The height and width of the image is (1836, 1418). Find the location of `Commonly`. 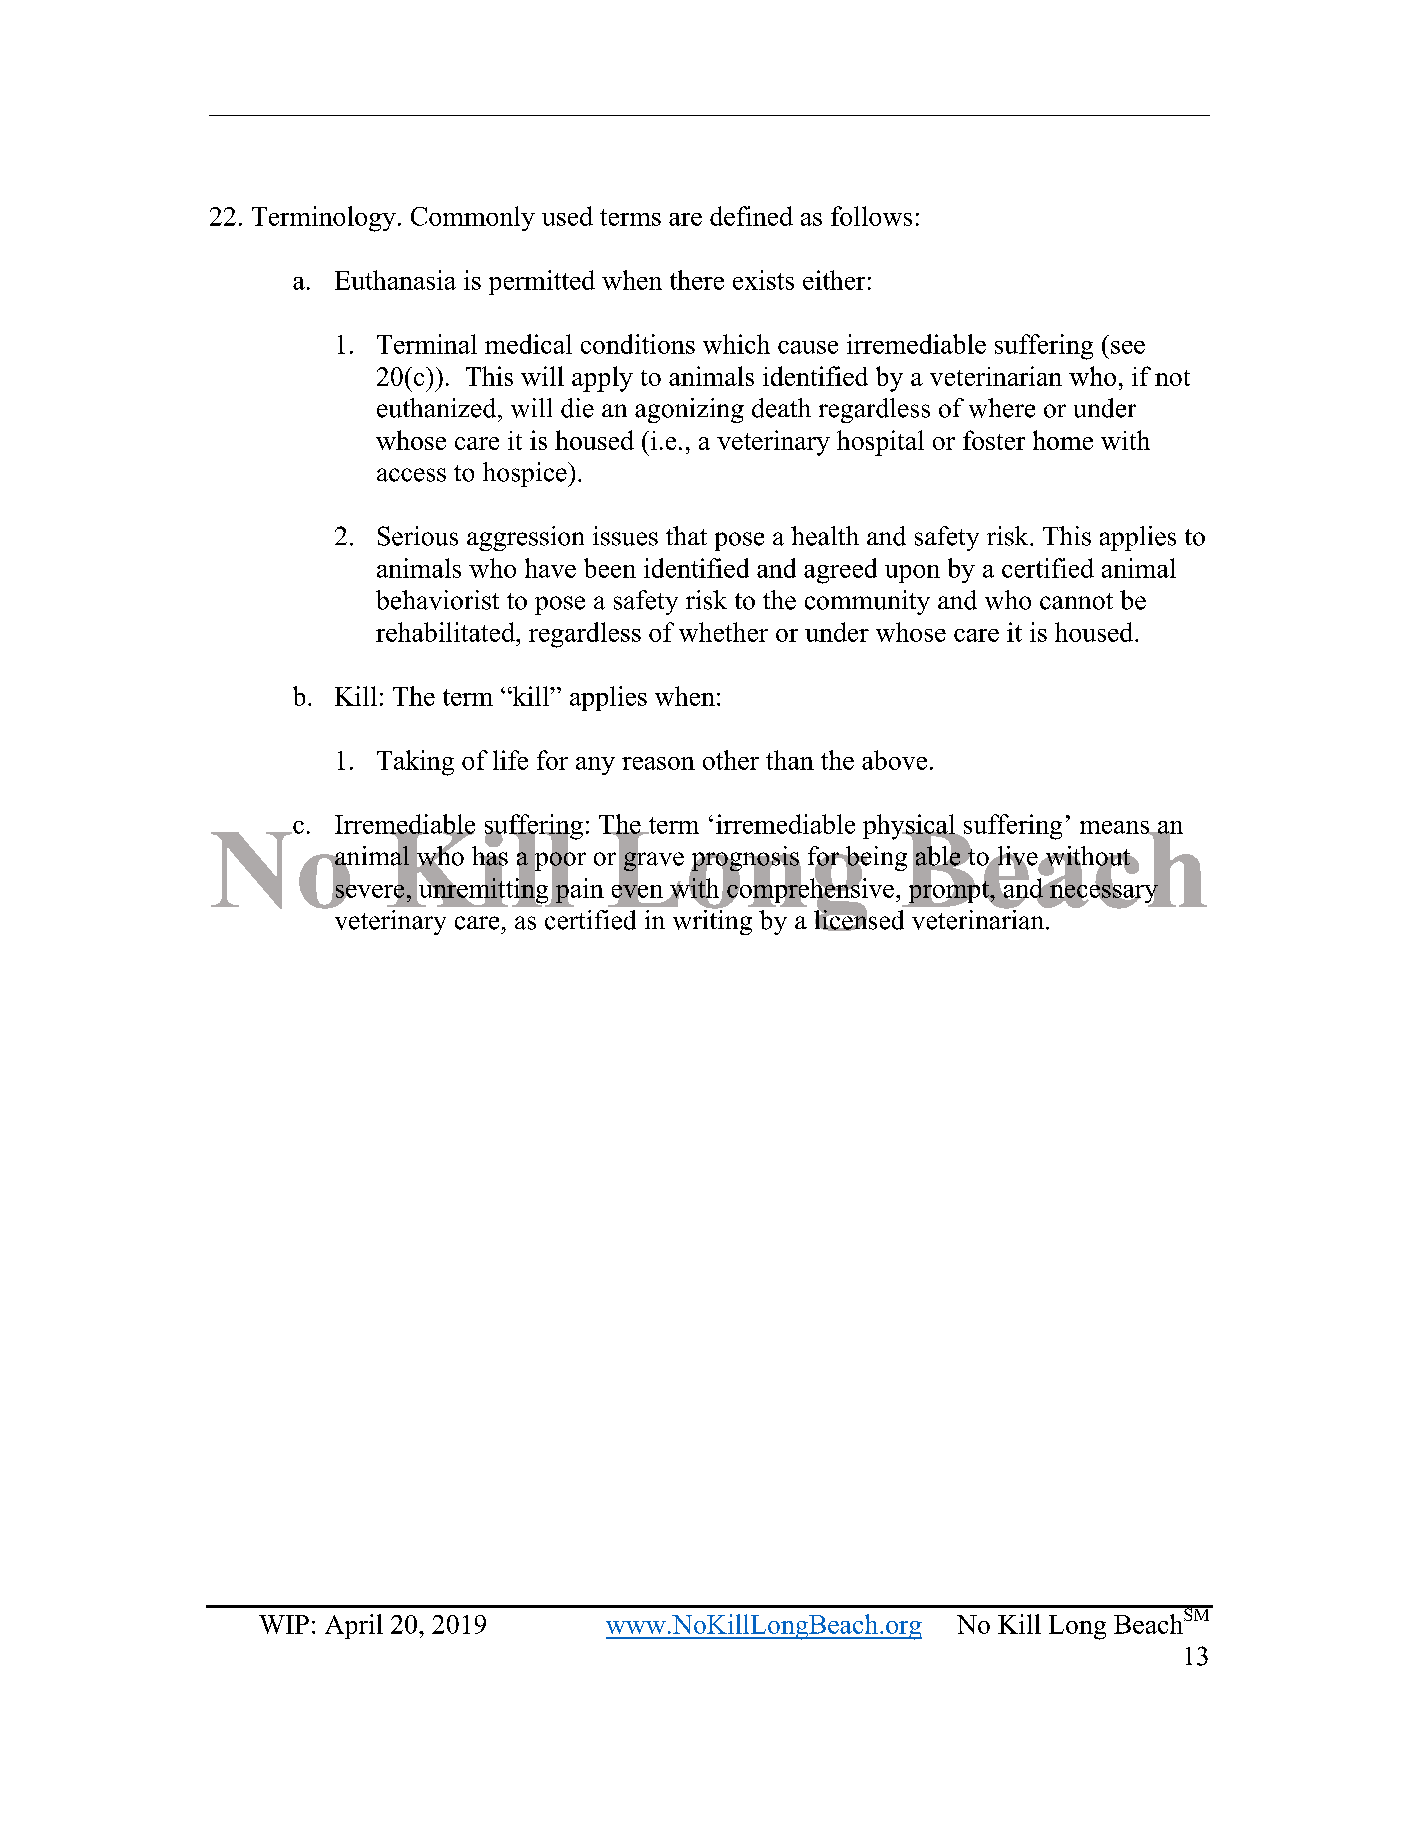

Commonly is located at coordinates (473, 218).
